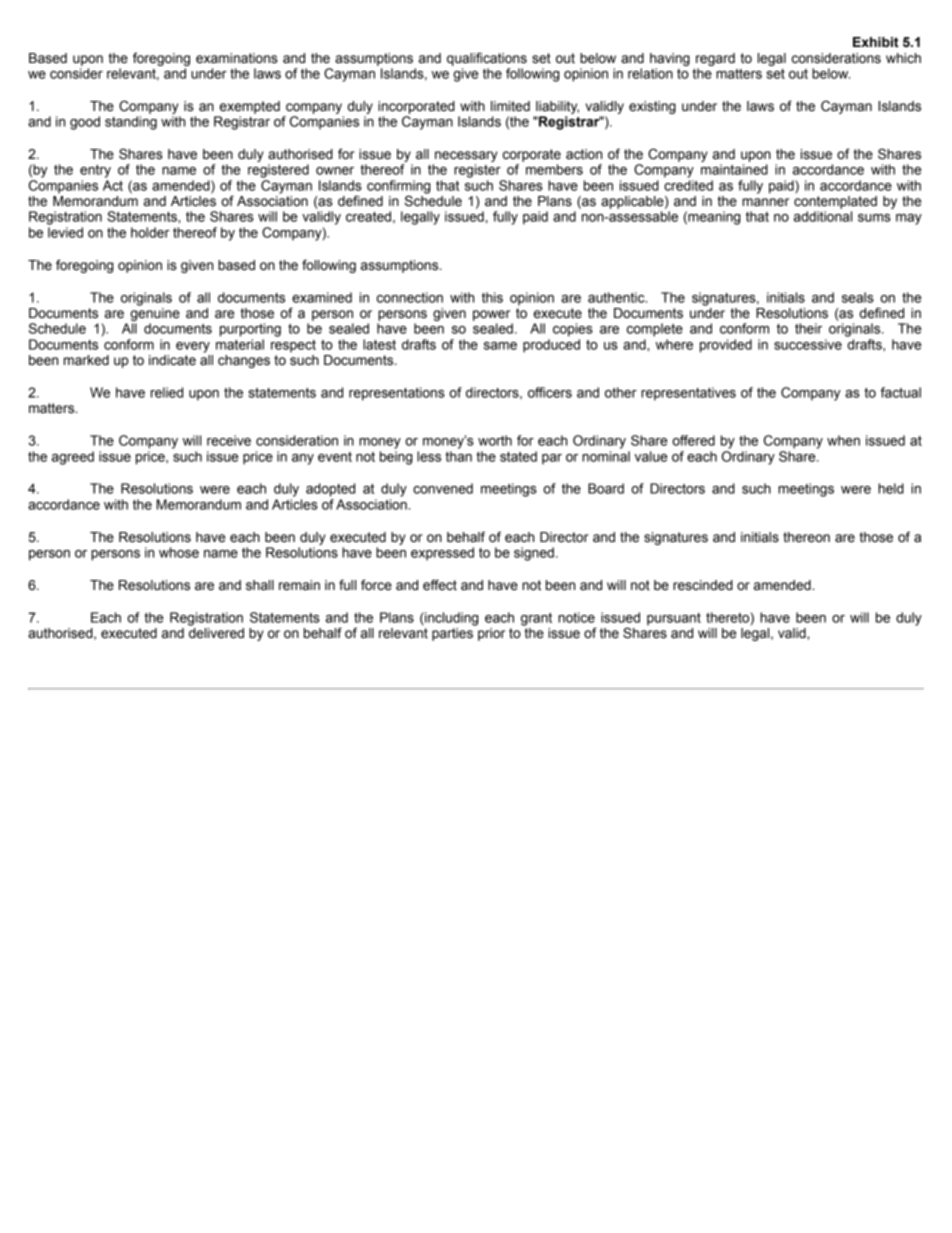 The image size is (952, 1233). Describe the element at coordinates (487, 59) in the screenshot. I see `qualifications` at that location.
